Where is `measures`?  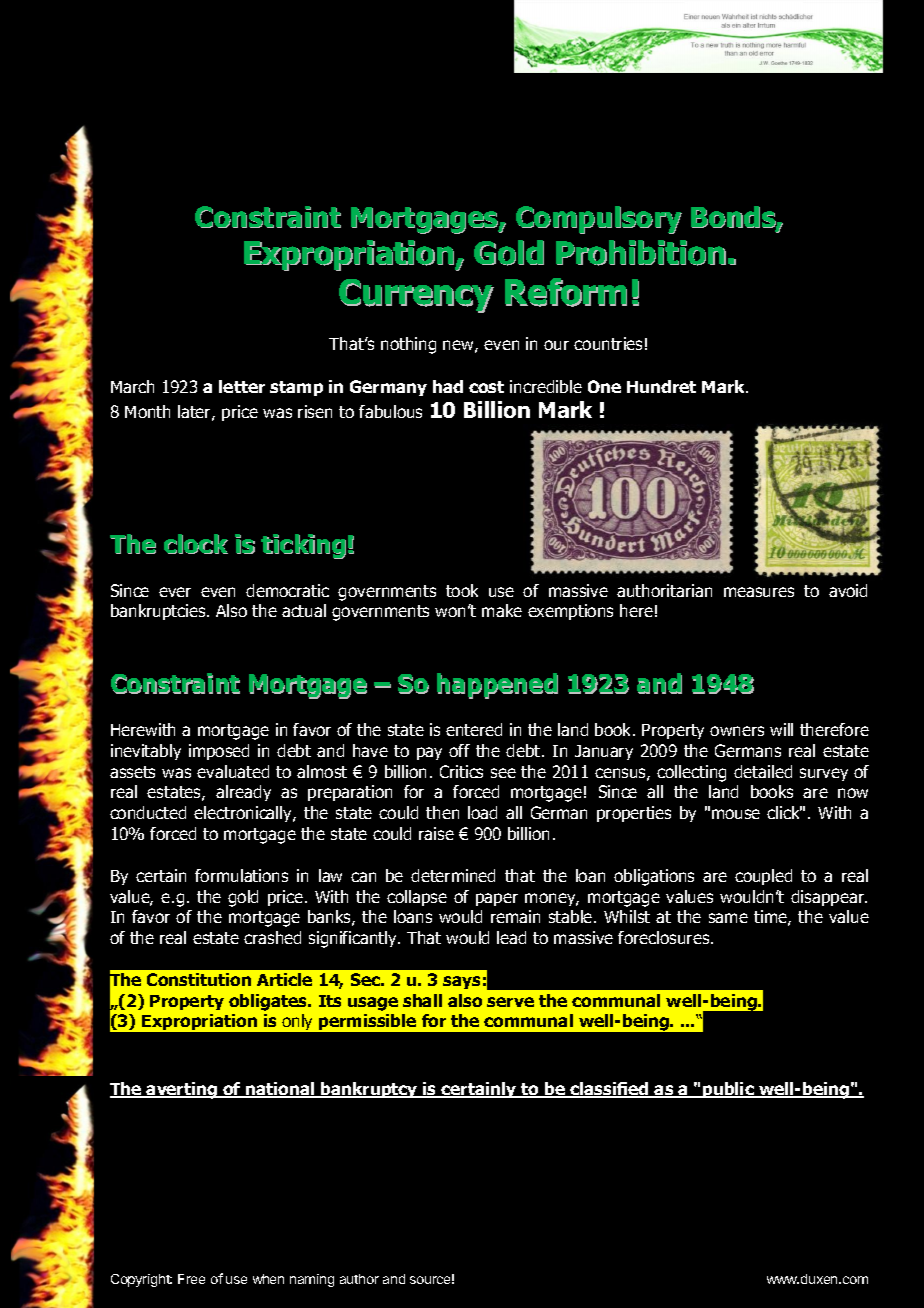
measures is located at coordinates (759, 592).
